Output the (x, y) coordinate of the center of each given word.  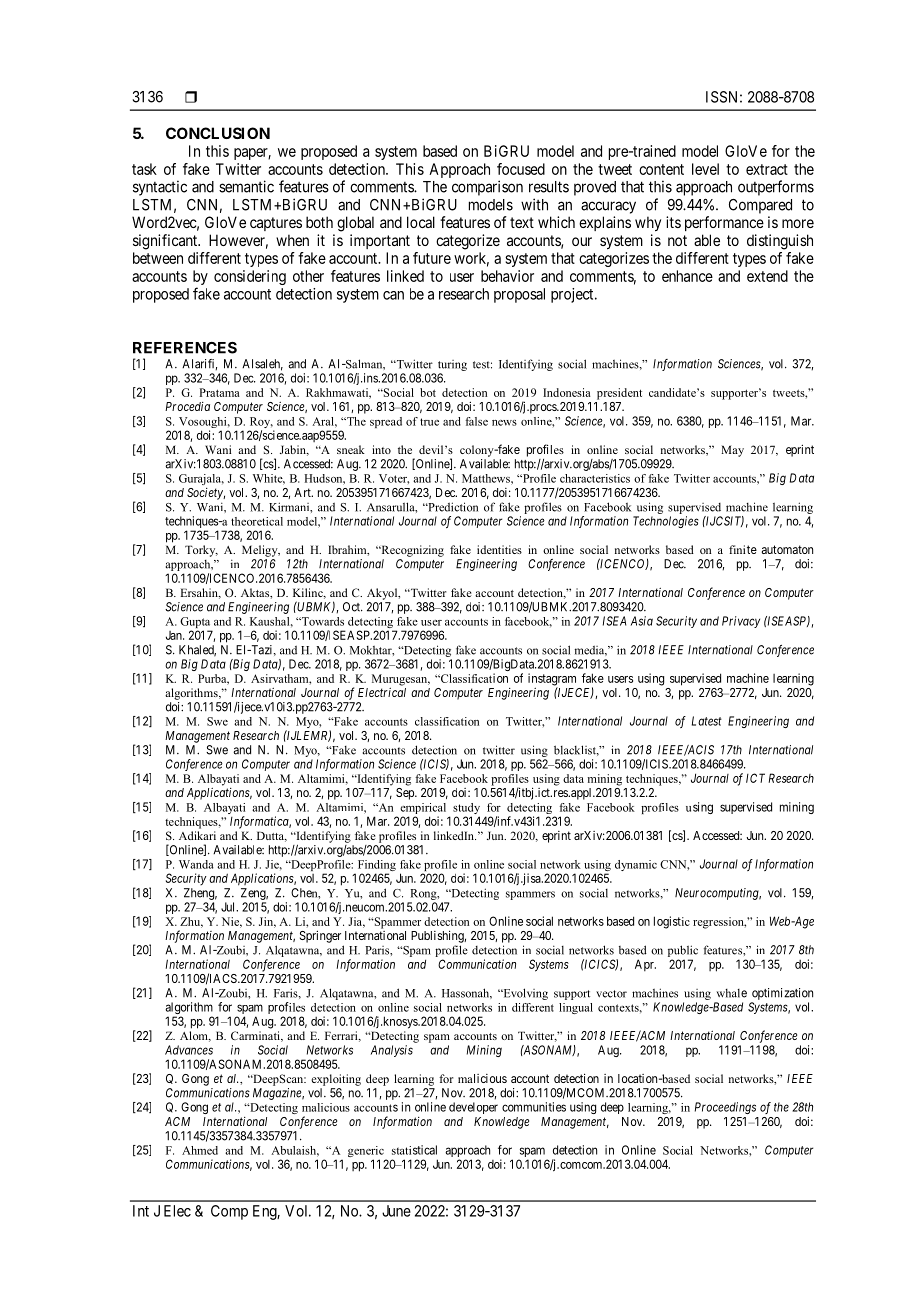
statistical (414, 1150)
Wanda (196, 864)
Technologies (665, 522)
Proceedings (725, 1108)
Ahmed (200, 1150)
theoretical (257, 521)
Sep (406, 794)
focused (521, 169)
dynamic (636, 865)
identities (499, 549)
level (705, 169)
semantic (246, 186)
